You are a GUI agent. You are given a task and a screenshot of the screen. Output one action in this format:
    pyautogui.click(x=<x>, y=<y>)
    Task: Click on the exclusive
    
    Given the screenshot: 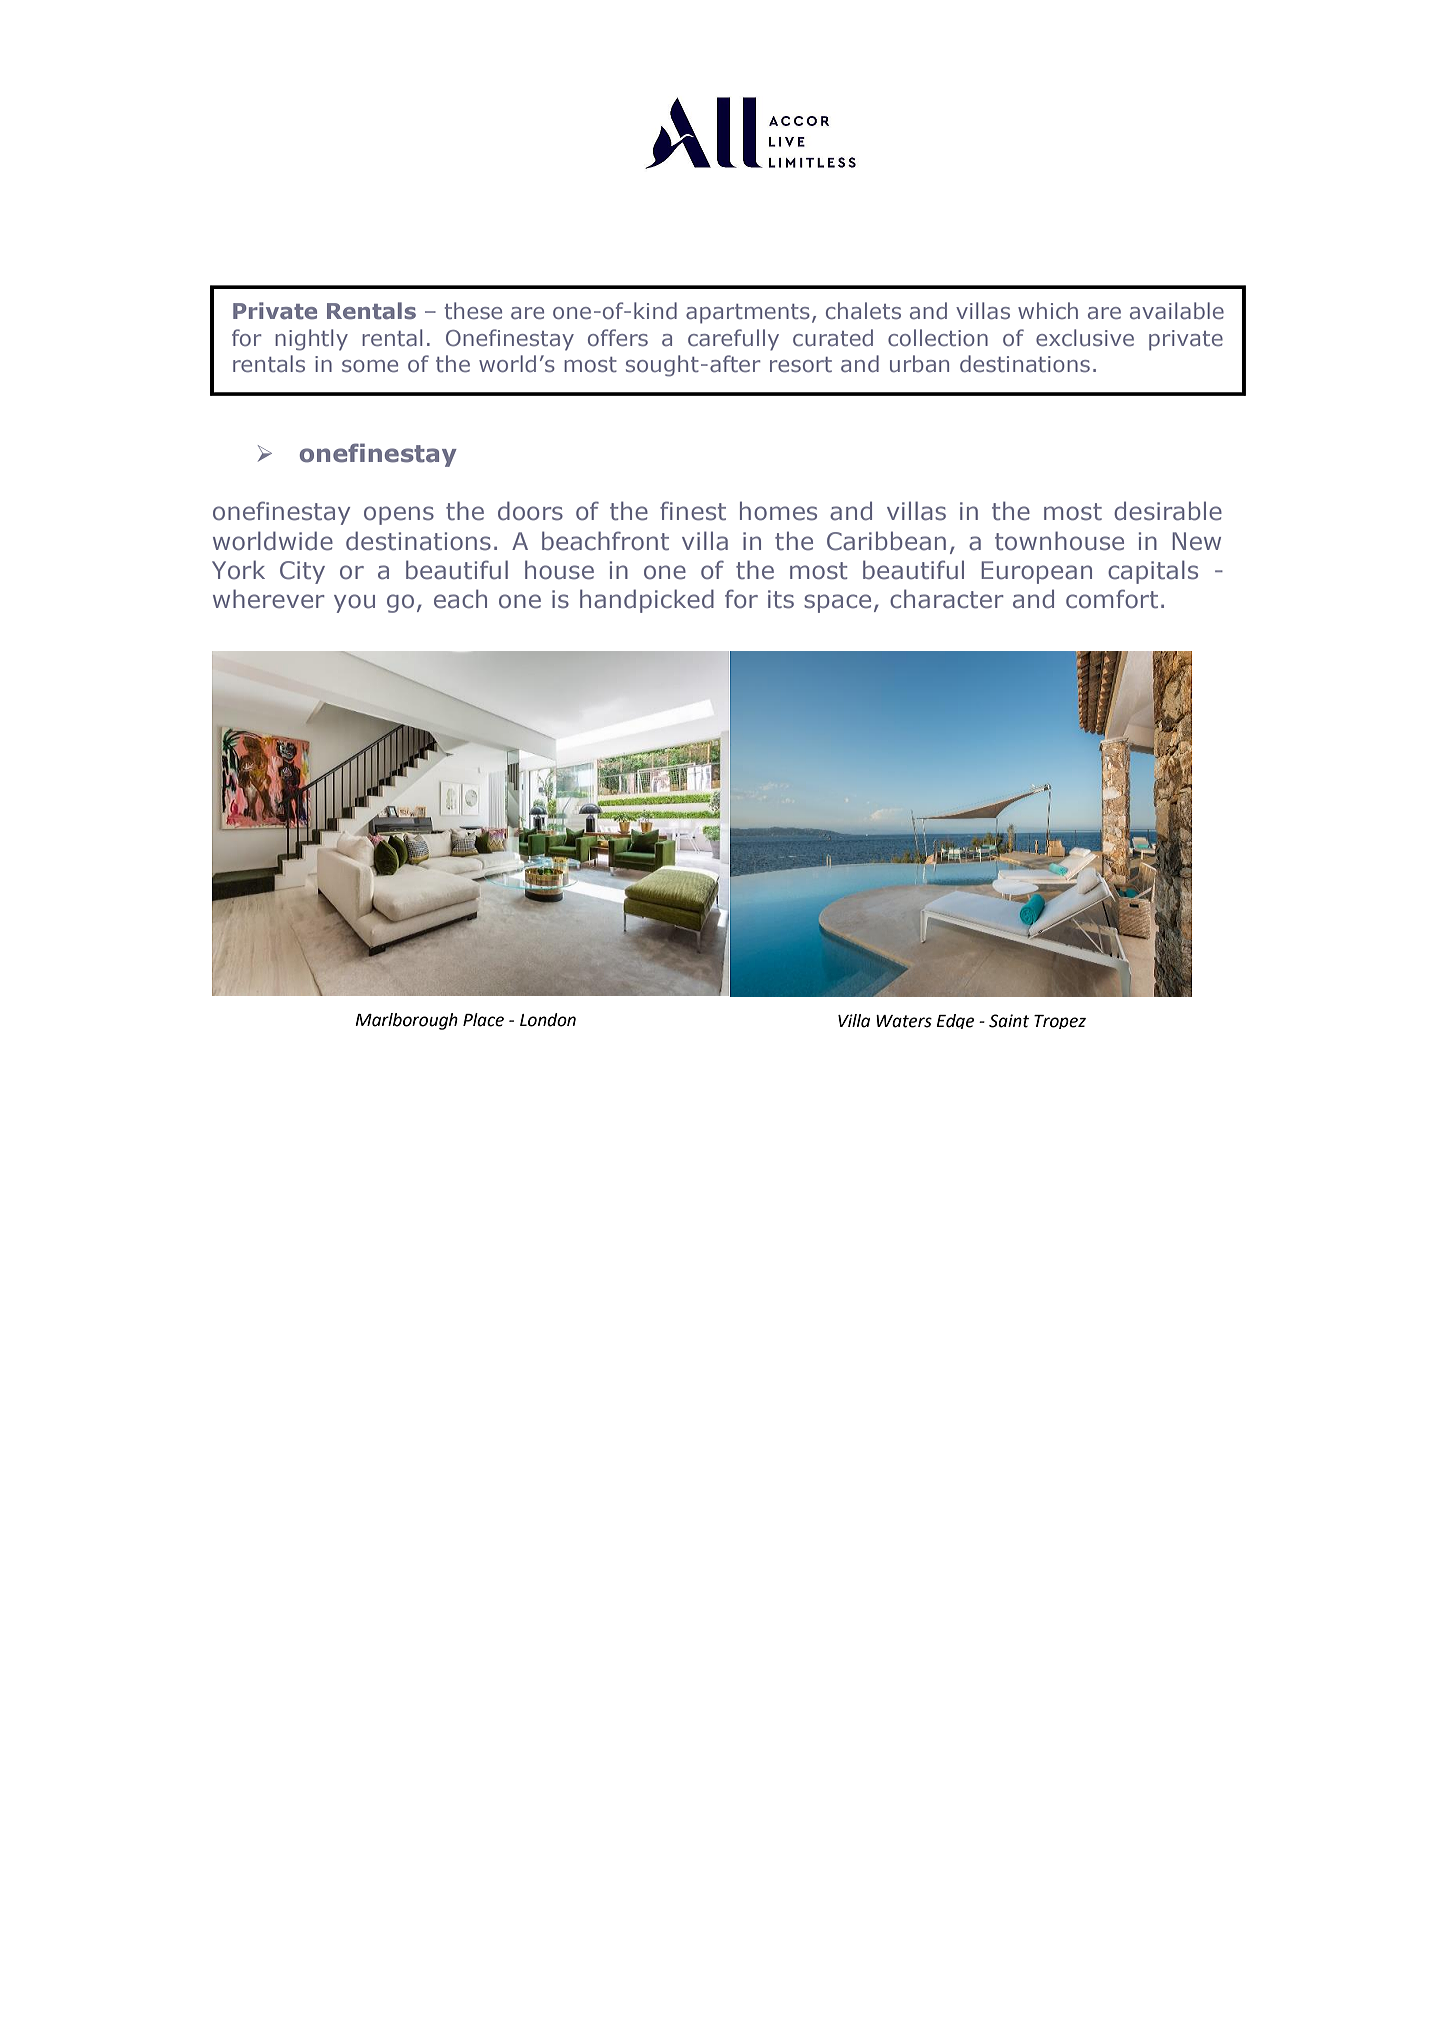 What is the action you would take?
    pyautogui.click(x=1085, y=337)
